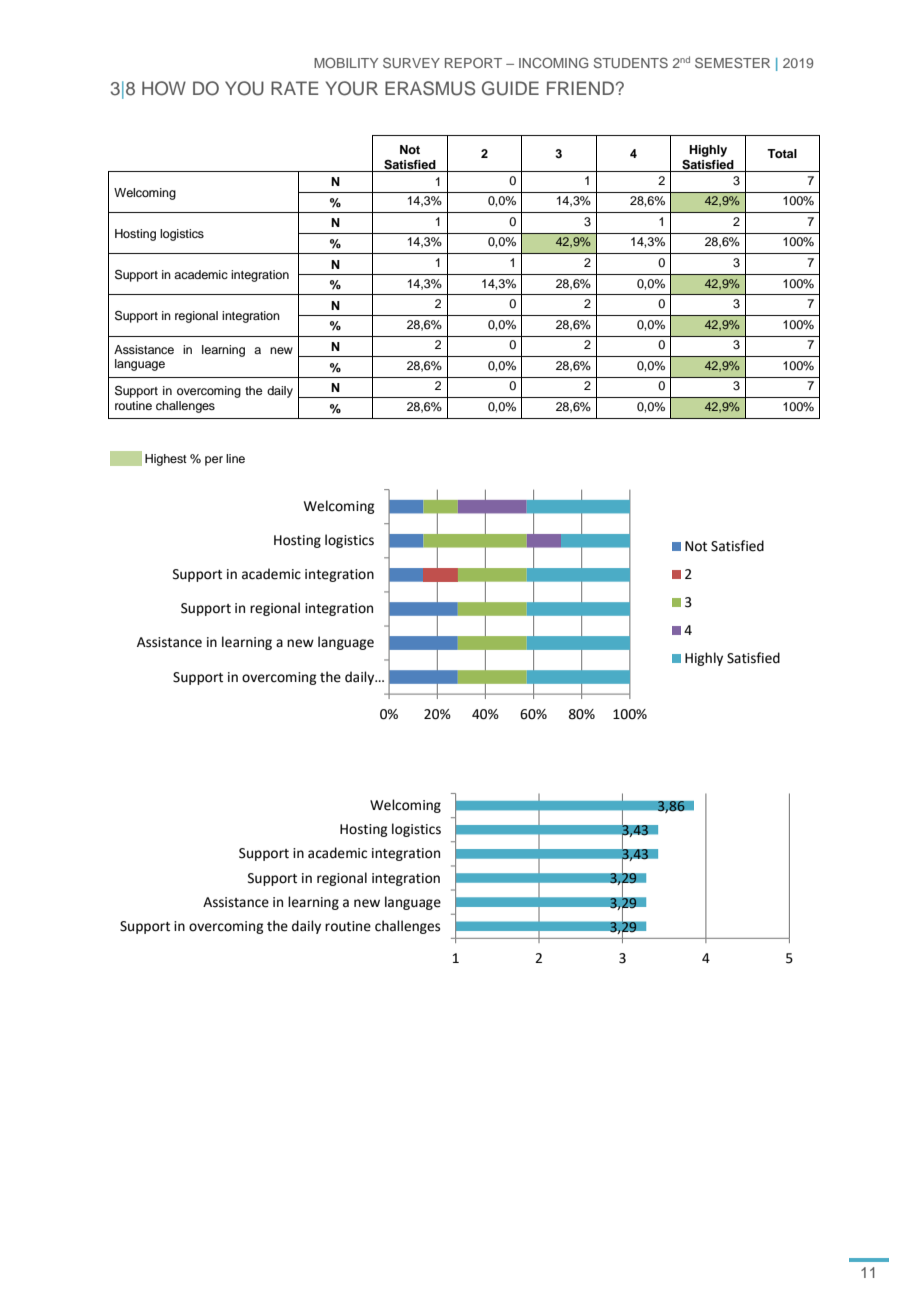 The width and height of the image is (924, 1308). Describe the element at coordinates (166, 460) in the image. I see `Highest` at that location.
